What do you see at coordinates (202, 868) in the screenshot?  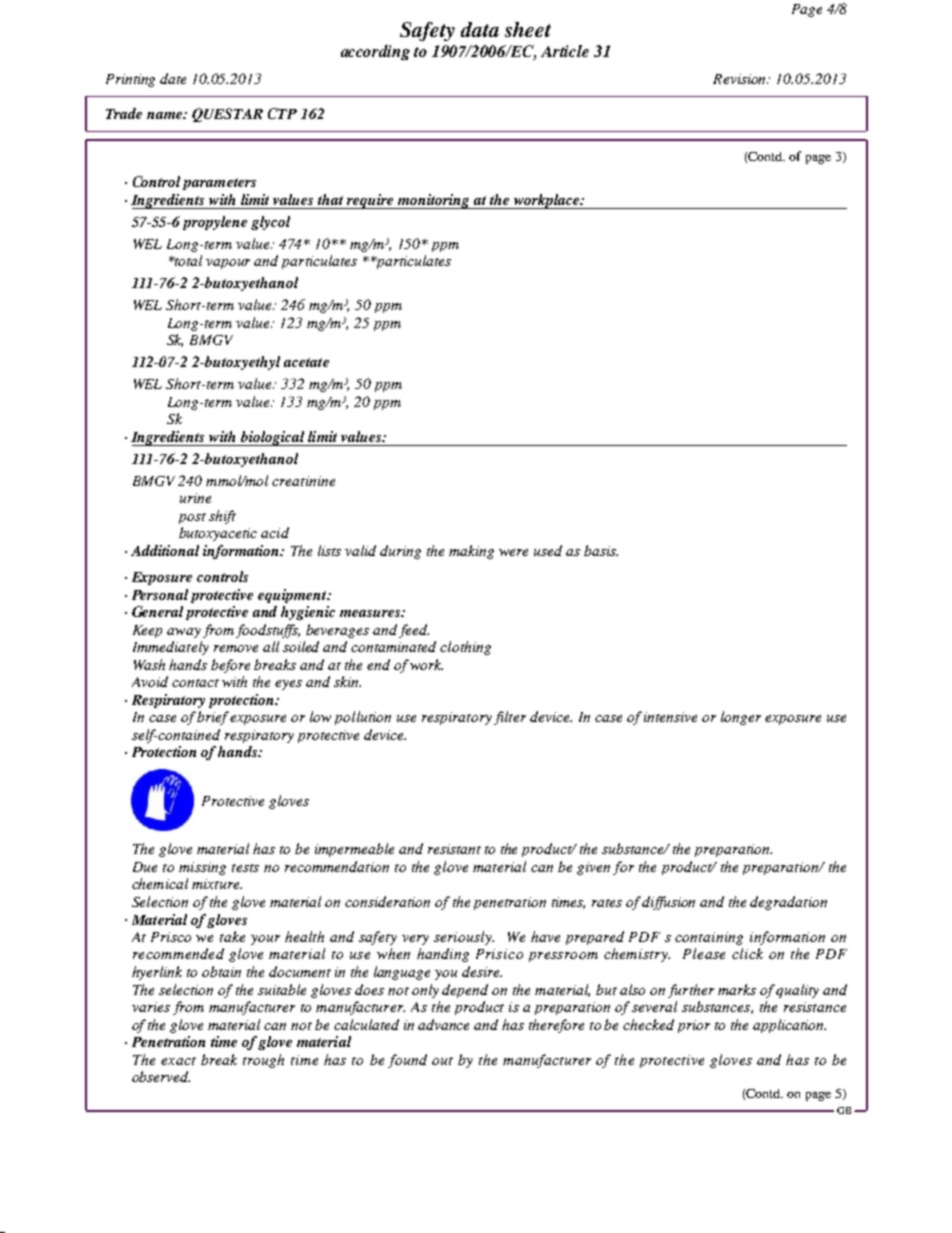 I see `missing` at bounding box center [202, 868].
